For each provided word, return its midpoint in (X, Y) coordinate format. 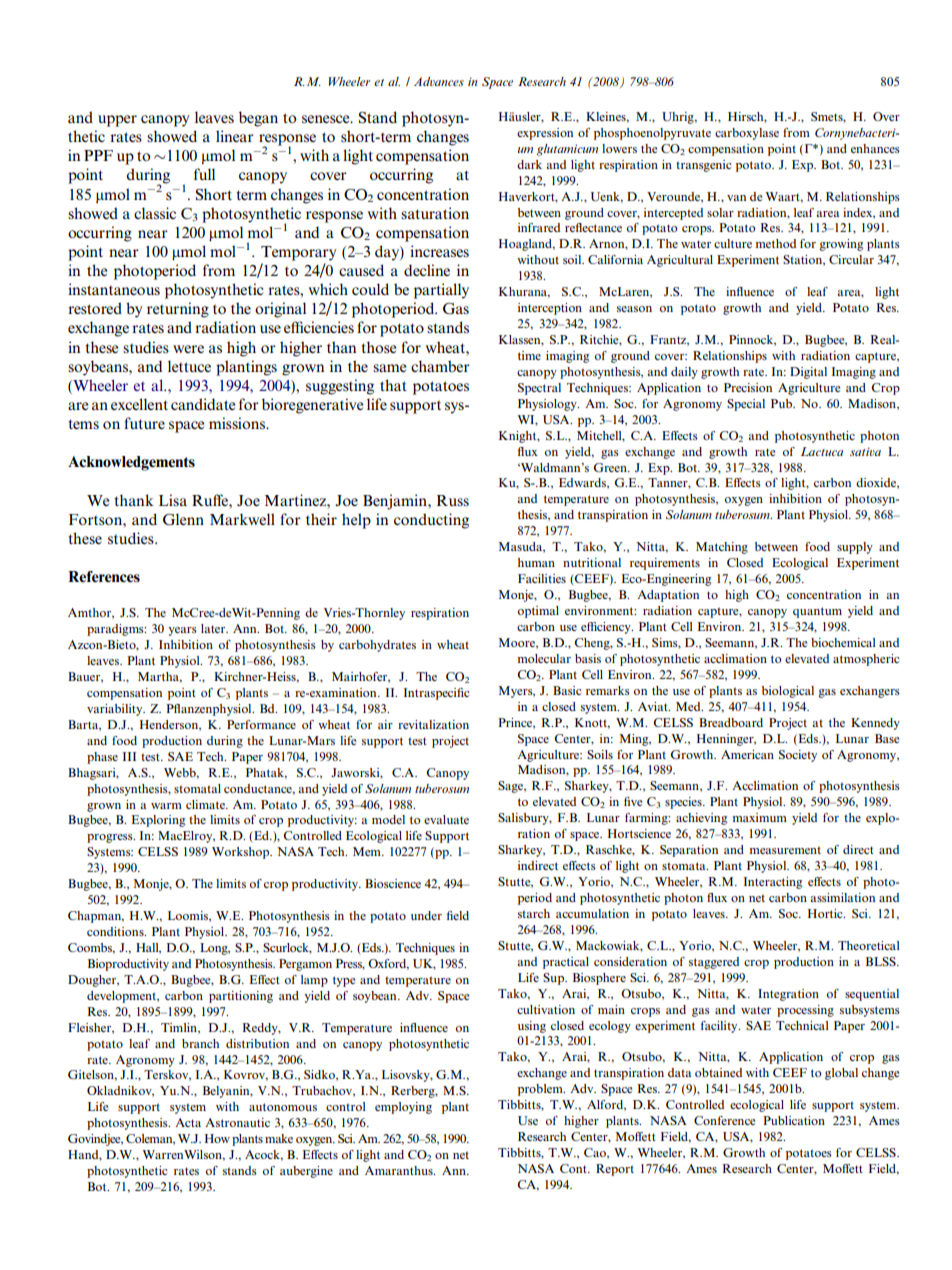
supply (855, 548)
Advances (439, 81)
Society (798, 756)
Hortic (826, 913)
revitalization (433, 724)
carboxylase (747, 134)
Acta (188, 1122)
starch (534, 913)
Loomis (189, 916)
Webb (181, 773)
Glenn (183, 519)
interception (550, 309)
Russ (453, 500)
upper (117, 121)
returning (178, 310)
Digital (808, 373)
